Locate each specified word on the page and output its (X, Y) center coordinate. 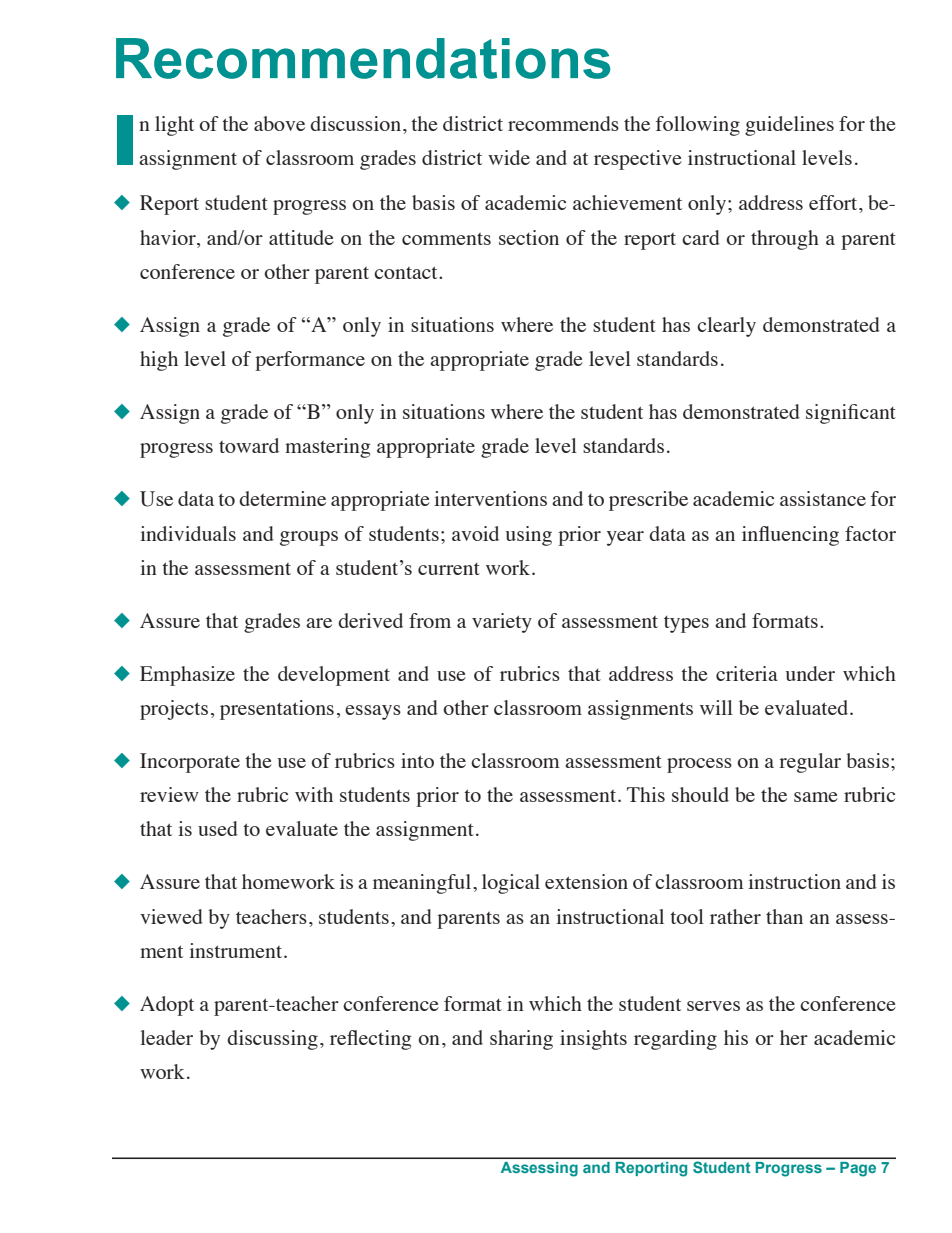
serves (713, 1006)
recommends (563, 123)
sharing (521, 1040)
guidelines (789, 126)
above (279, 123)
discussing (272, 1040)
